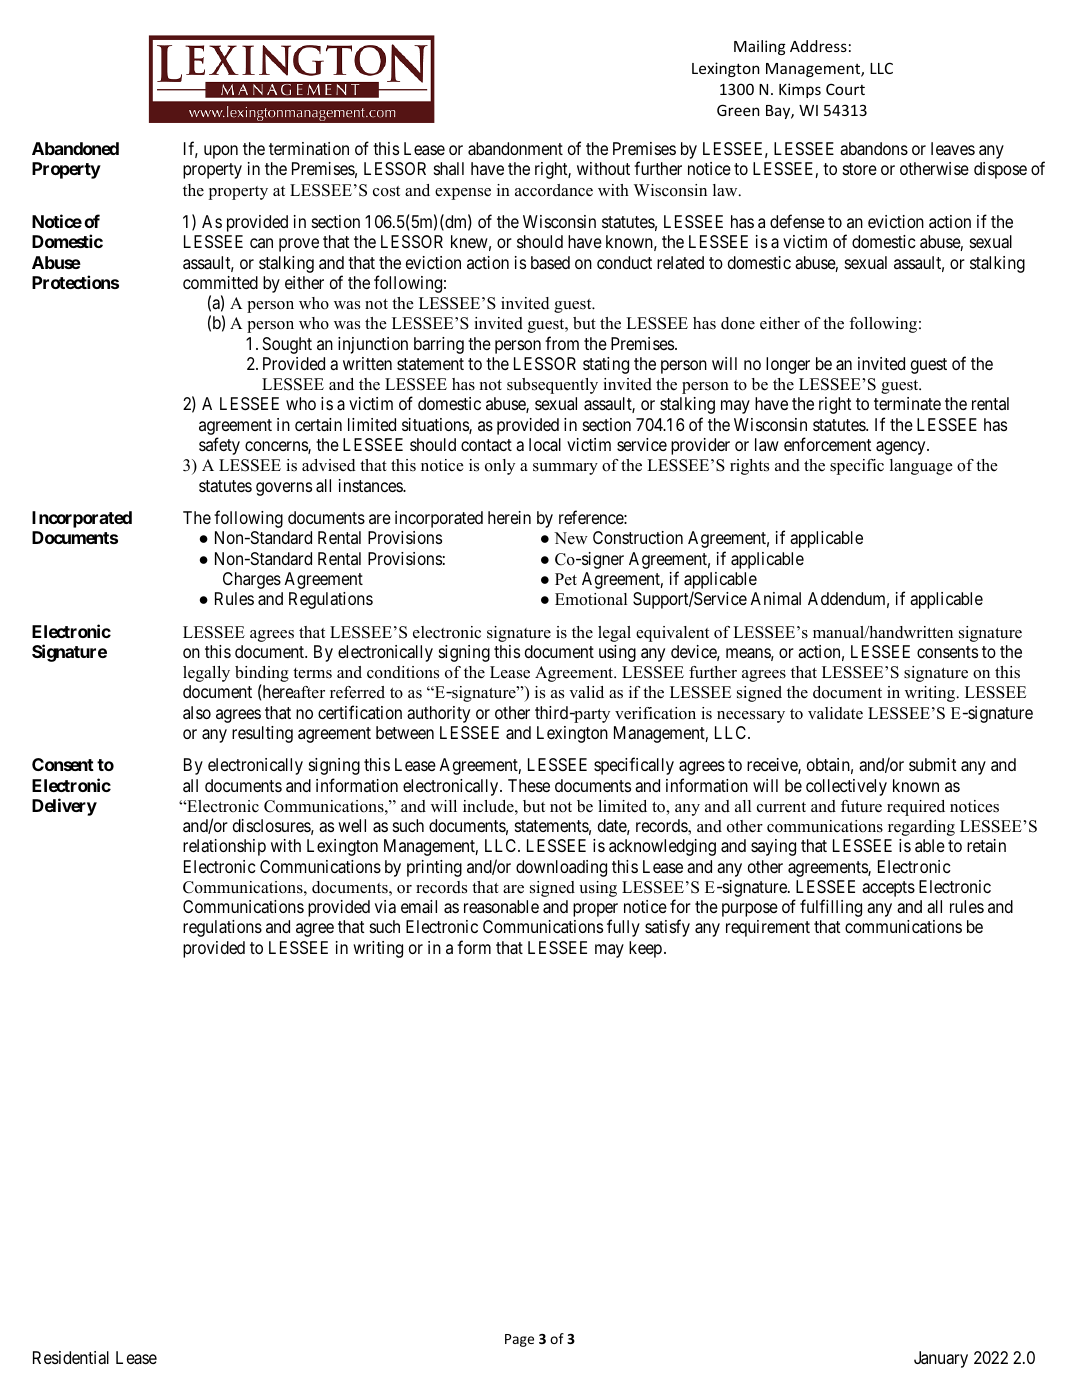 Image resolution: width=1079 pixels, height=1396 pixels. What do you see at coordinates (941, 1359) in the image?
I see `January` at bounding box center [941, 1359].
